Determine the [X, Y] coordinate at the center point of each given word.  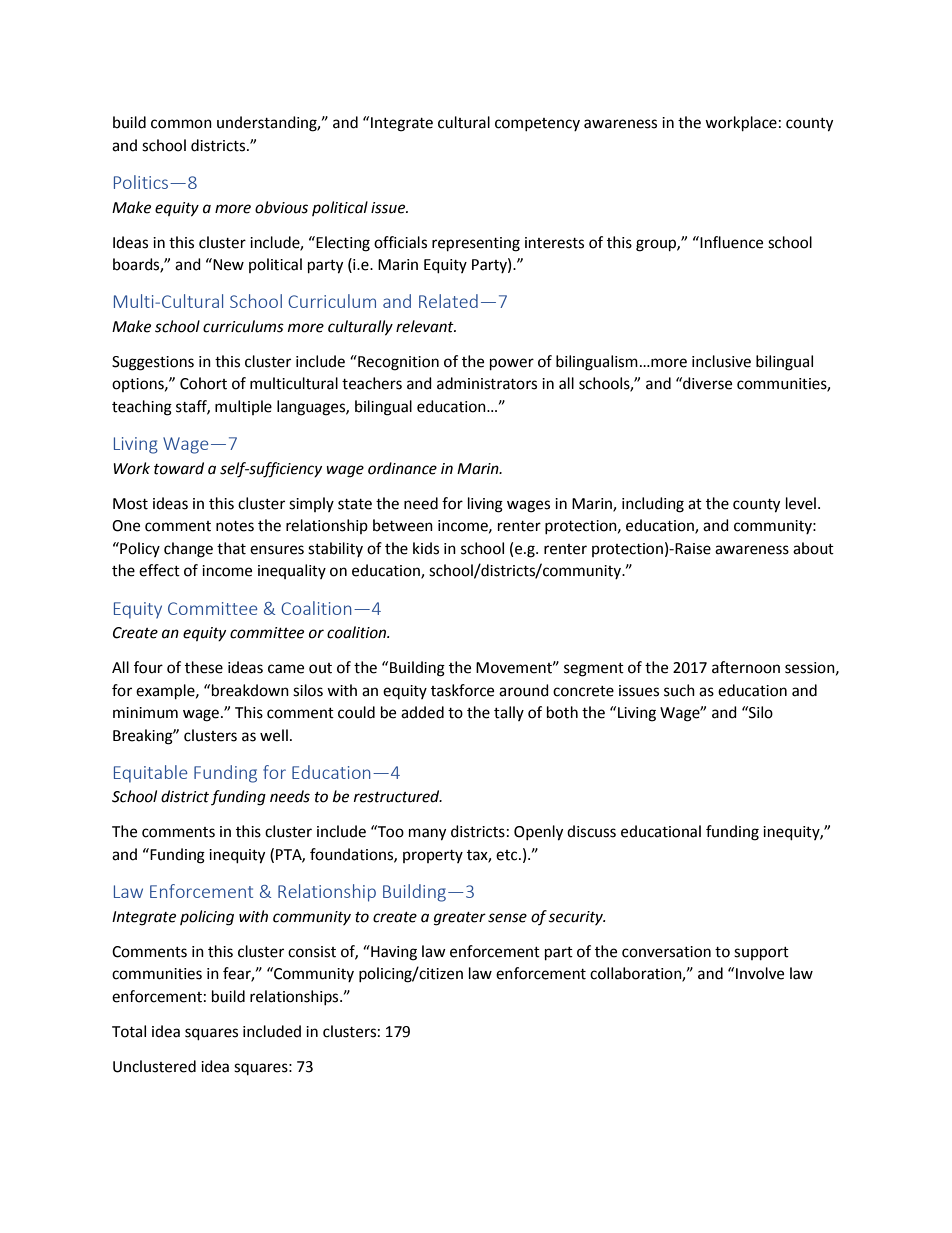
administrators [487, 383]
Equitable [151, 774]
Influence [730, 242]
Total [129, 1031]
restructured [398, 796]
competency [537, 124]
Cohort [203, 383]
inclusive [721, 361]
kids [426, 548]
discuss [591, 831]
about [813, 548]
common [181, 124]
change [188, 550]
